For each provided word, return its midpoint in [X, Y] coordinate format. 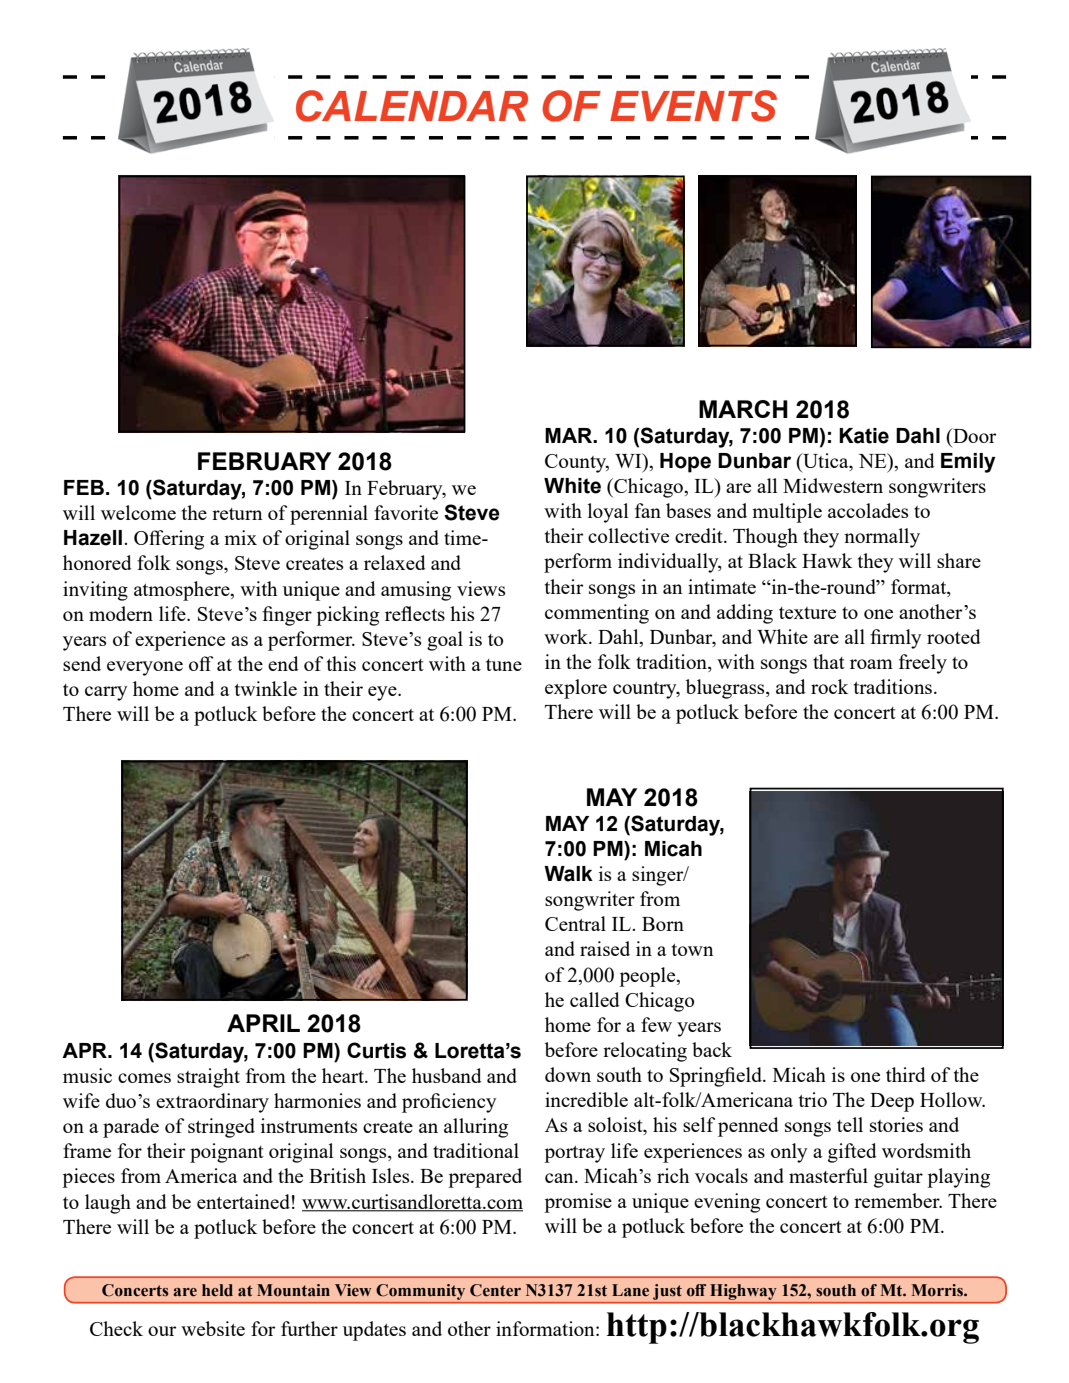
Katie [864, 436]
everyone [145, 668]
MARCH [743, 409]
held [217, 1290]
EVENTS [693, 106]
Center [495, 1290]
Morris [938, 1290]
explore [576, 689]
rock [829, 686]
